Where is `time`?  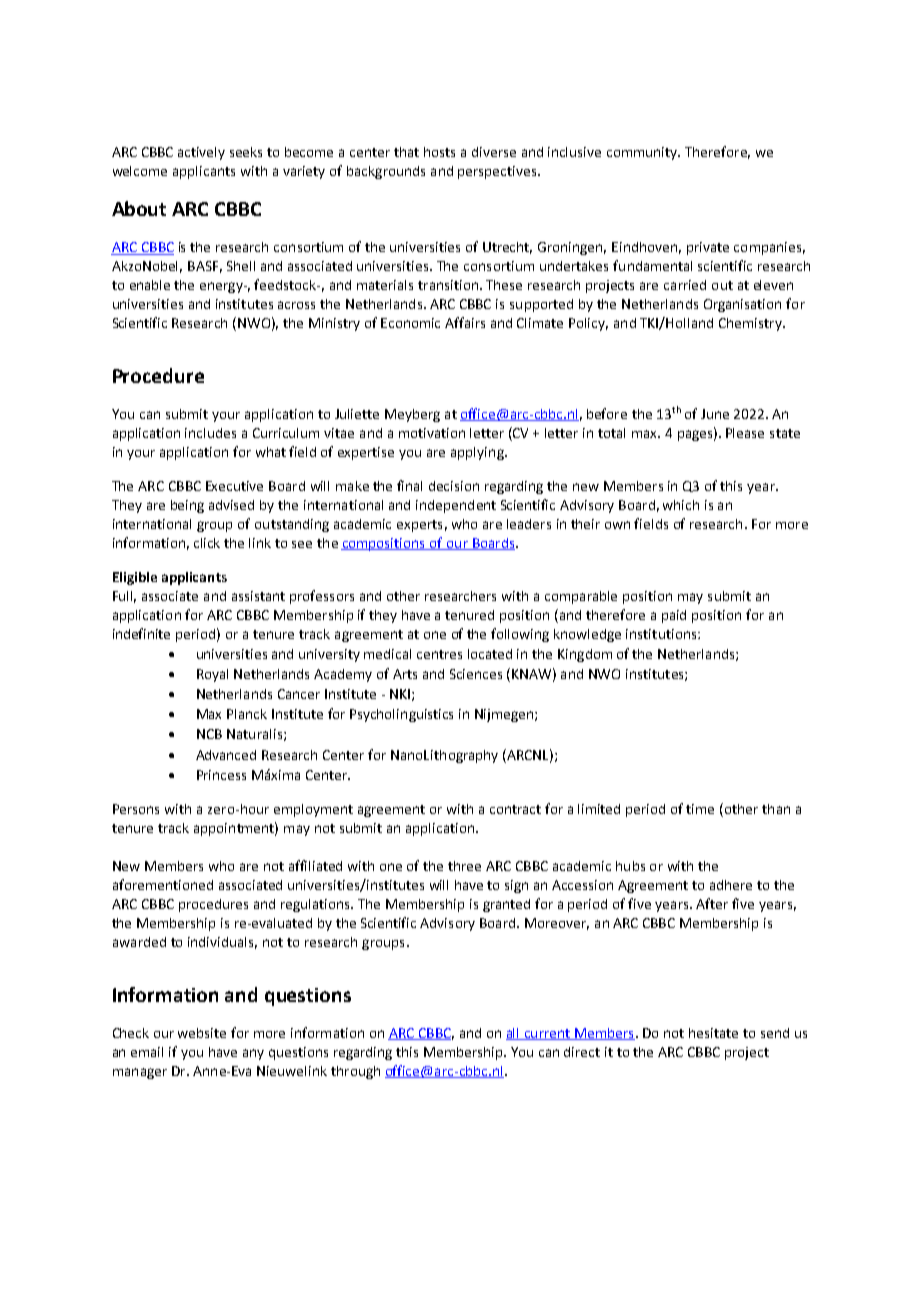 time is located at coordinates (700, 809).
